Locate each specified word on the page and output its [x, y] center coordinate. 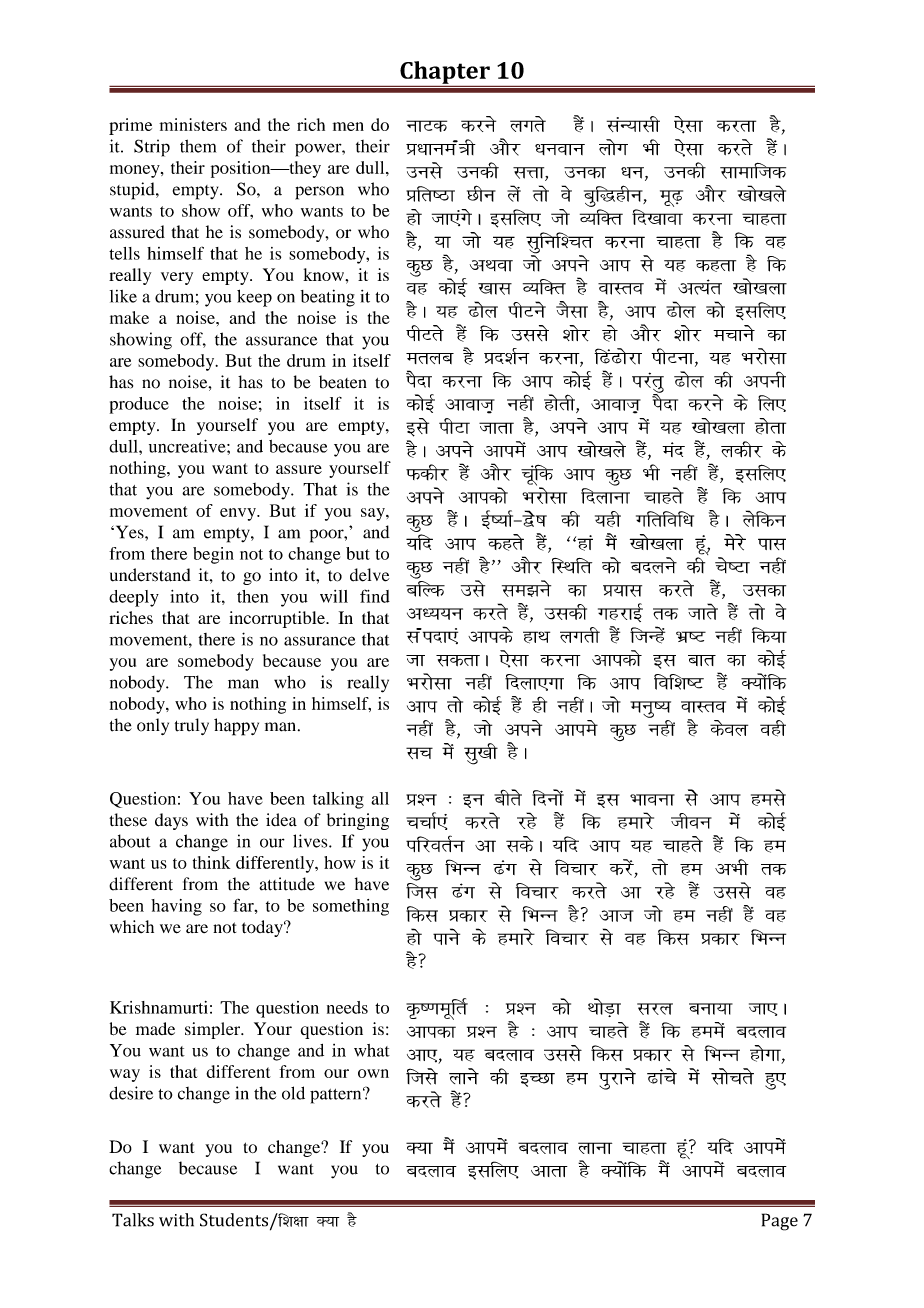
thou [691, 821]
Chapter [445, 73]
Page [780, 1222]
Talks [133, 1220]
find [375, 596]
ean [673, 449]
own [373, 1073]
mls [473, 588]
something [351, 907]
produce [139, 405]
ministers [193, 124]
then [252, 596]
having [176, 907]
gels [768, 797]
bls [417, 427]
